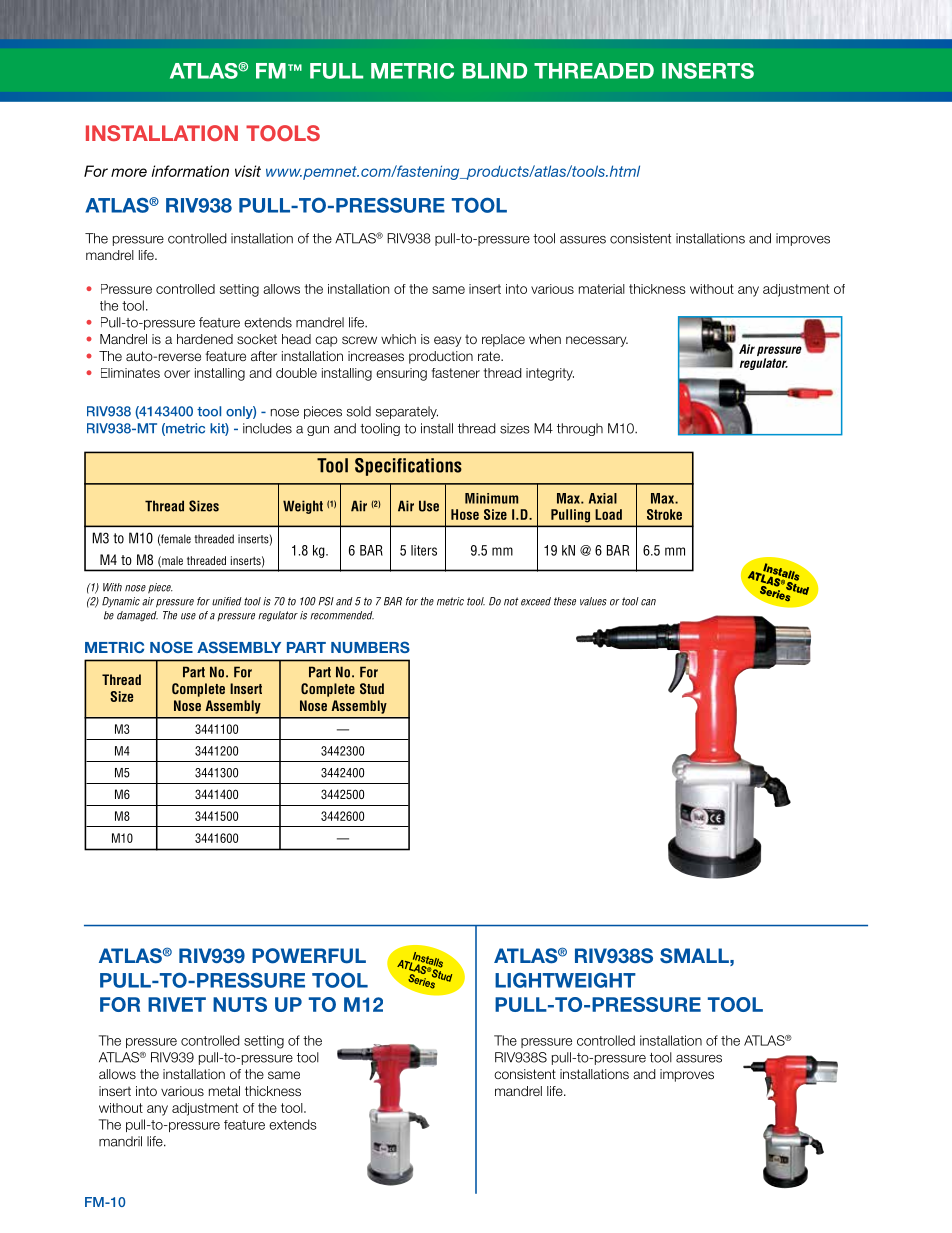 The height and width of the image is (1233, 952). I want to click on information, so click(190, 171).
